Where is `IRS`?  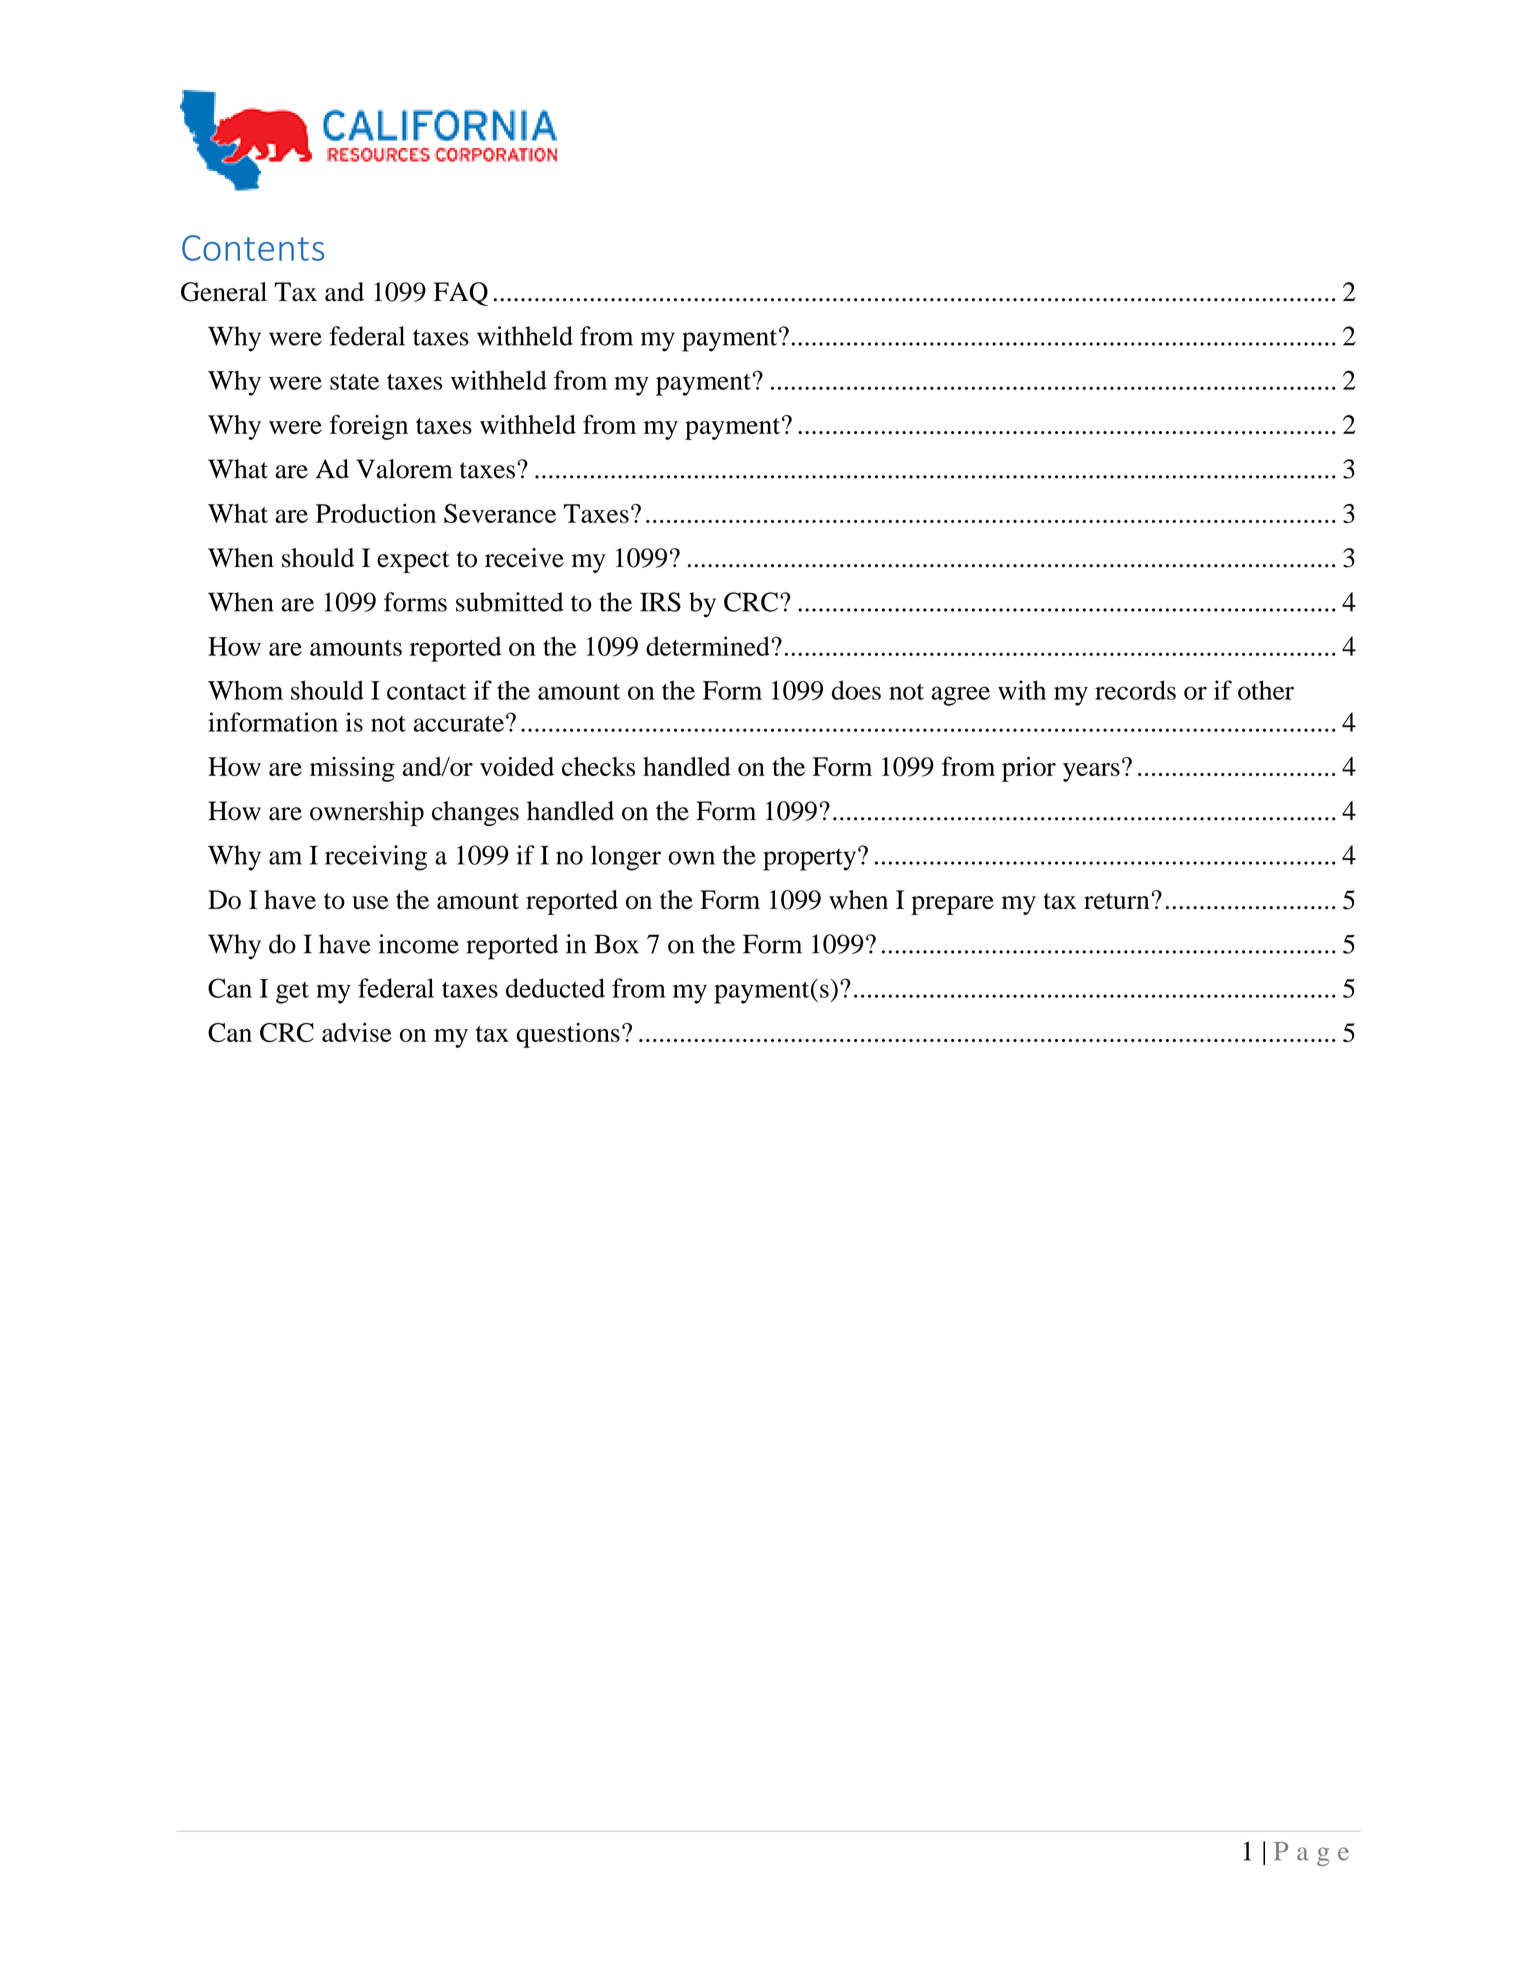 IRS is located at coordinates (660, 602).
